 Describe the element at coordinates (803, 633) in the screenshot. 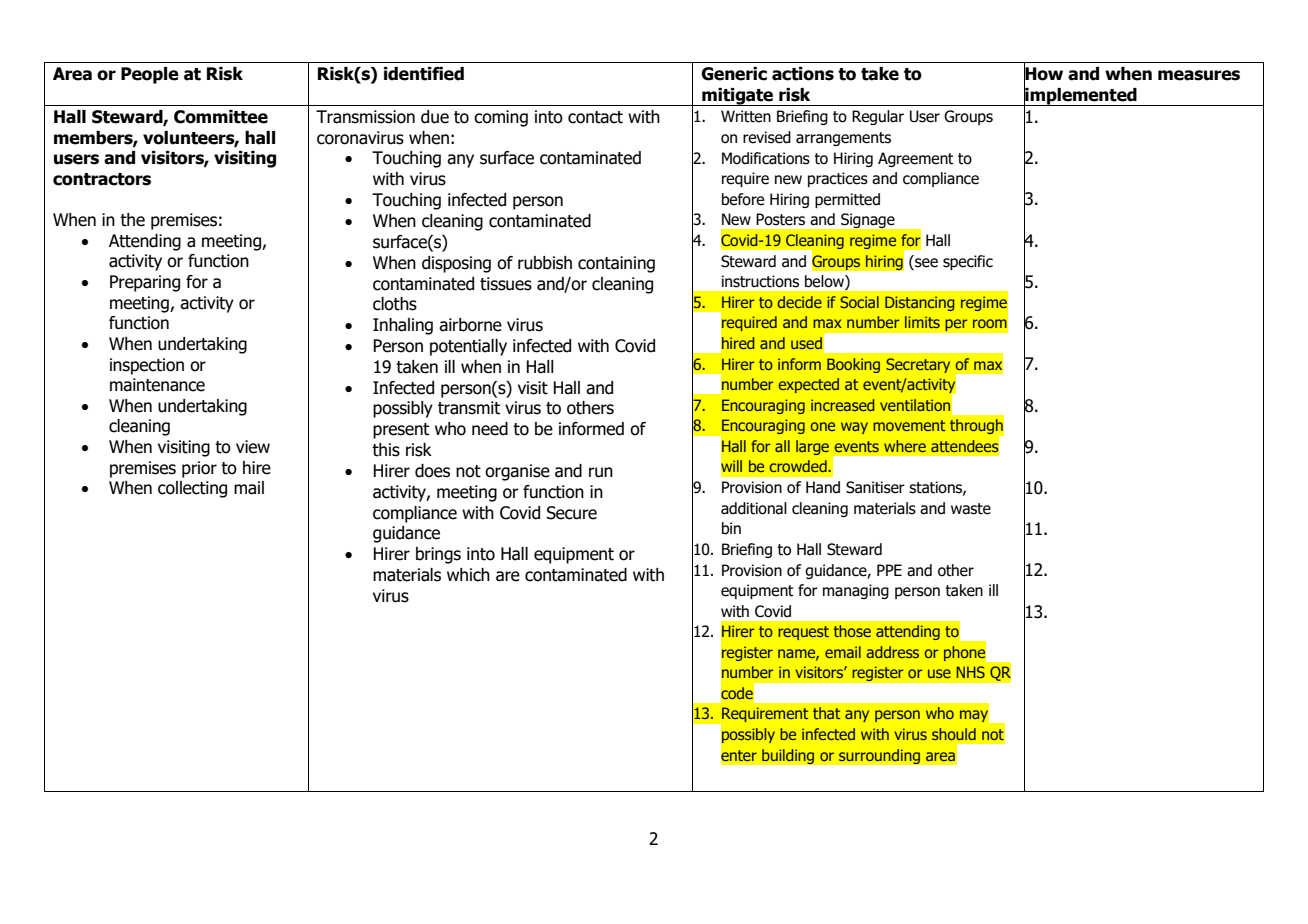

I see `request` at that location.
